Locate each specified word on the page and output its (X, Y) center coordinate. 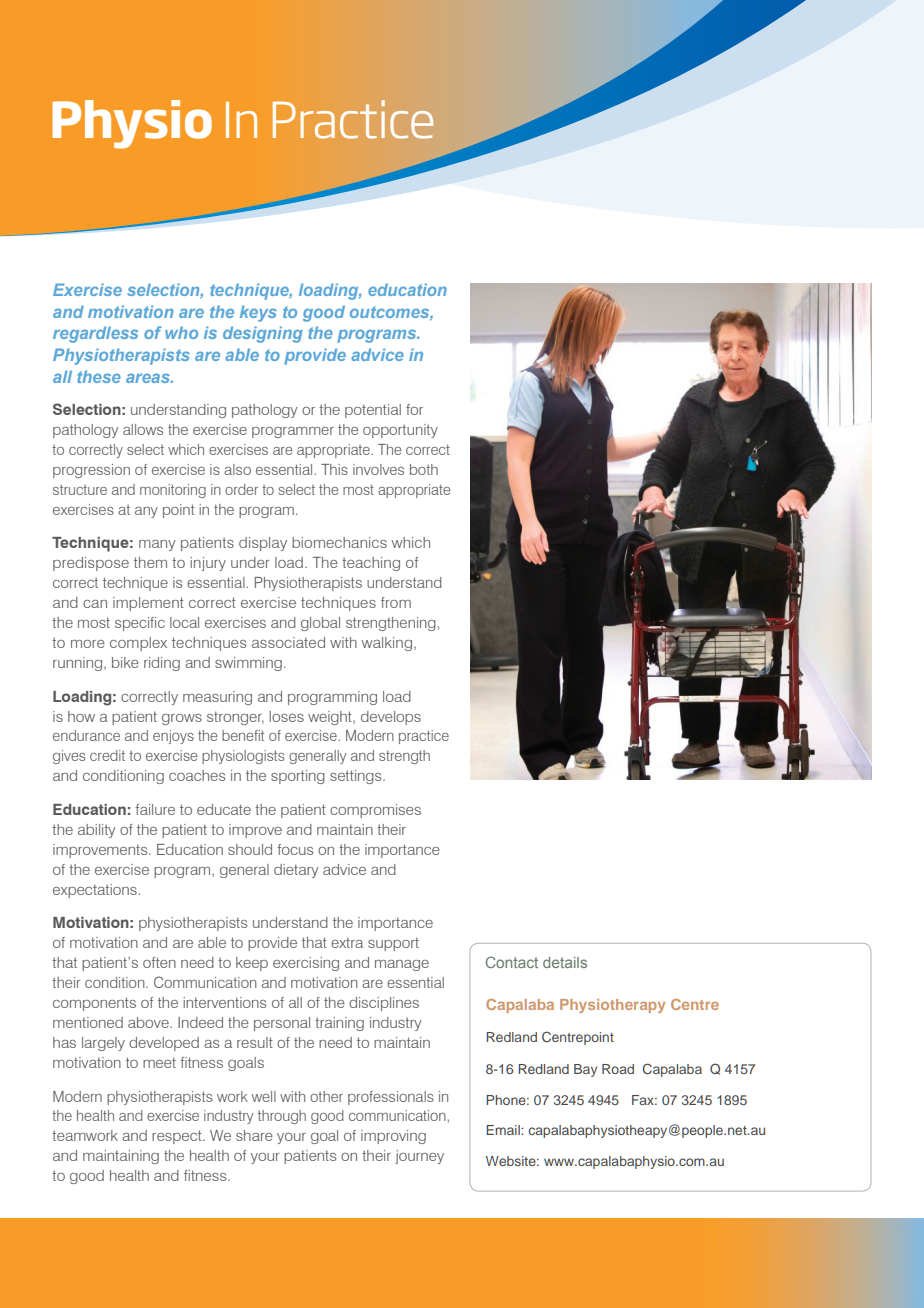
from (396, 602)
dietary (296, 871)
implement (148, 604)
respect (178, 1137)
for (414, 409)
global (320, 624)
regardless (95, 334)
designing (263, 334)
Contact (512, 962)
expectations (95, 891)
